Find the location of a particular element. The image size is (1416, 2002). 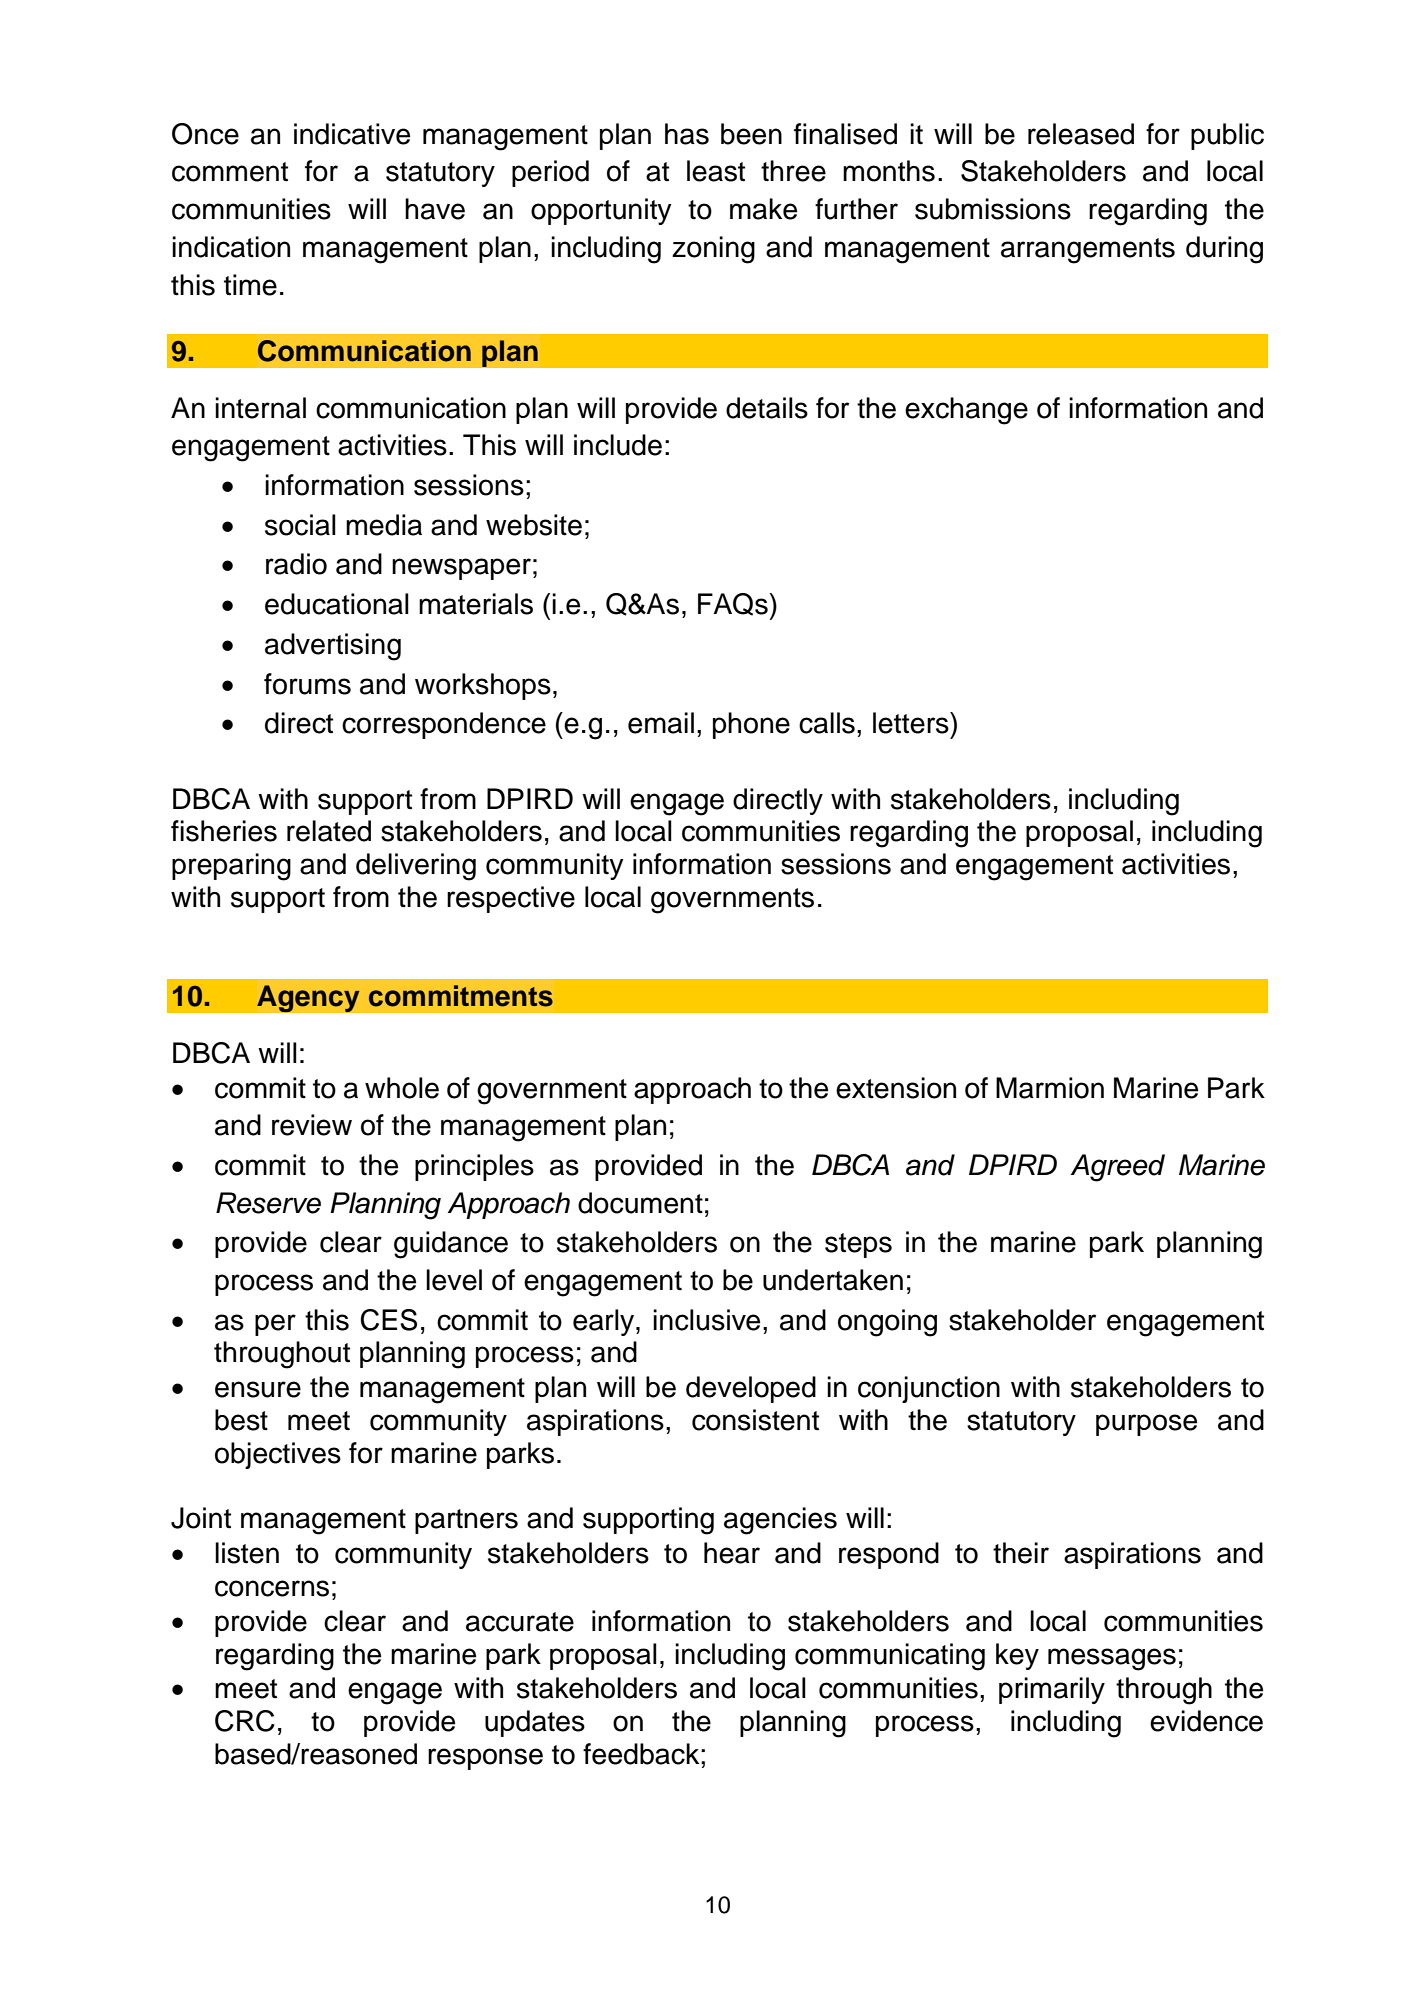

updates is located at coordinates (535, 1723).
